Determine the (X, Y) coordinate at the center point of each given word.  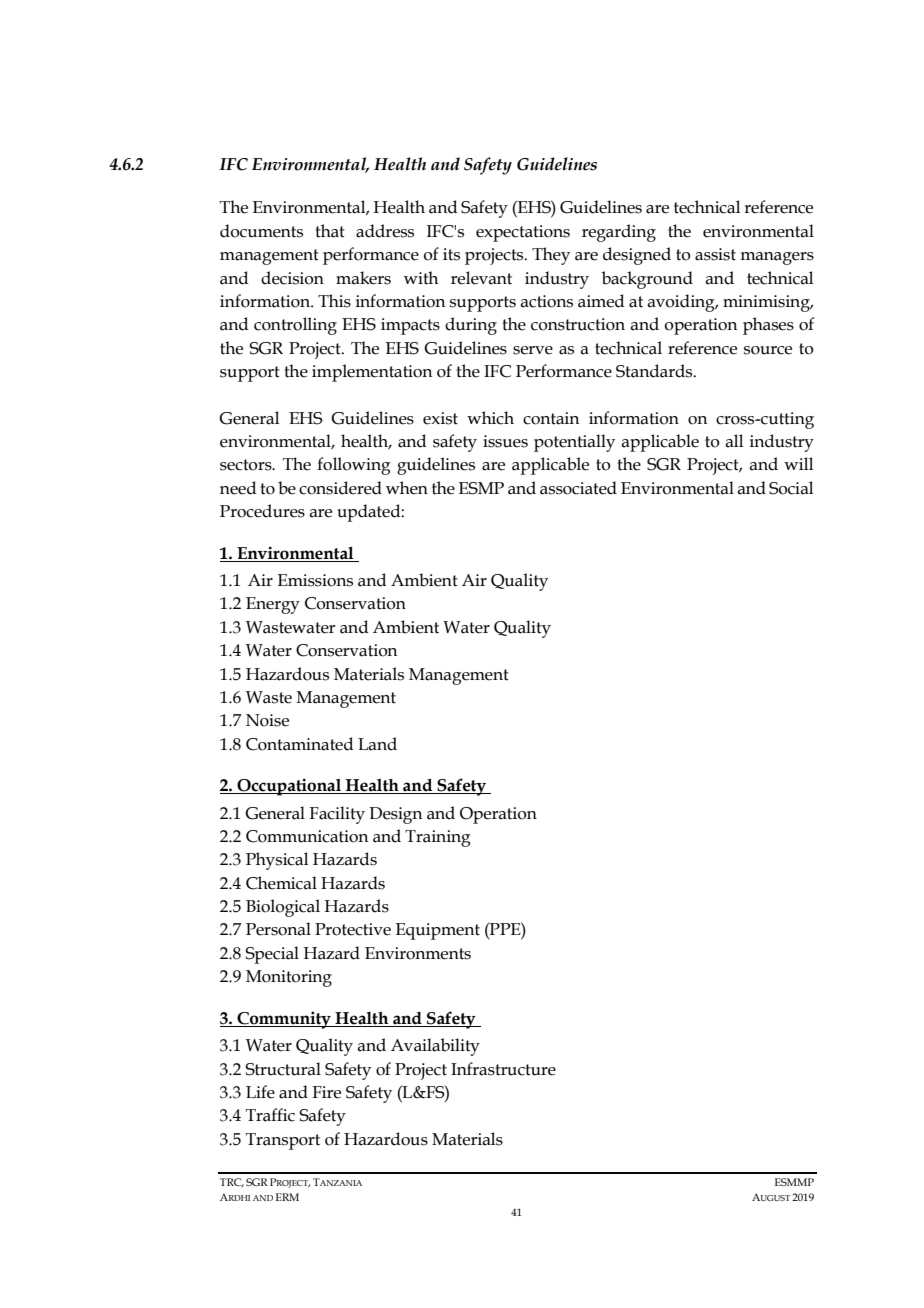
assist (715, 254)
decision (292, 278)
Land (377, 744)
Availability (435, 1047)
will (798, 463)
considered (340, 488)
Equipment (438, 931)
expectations (523, 233)
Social (791, 488)
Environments (418, 953)
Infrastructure (503, 1069)
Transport (283, 1141)
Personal (278, 929)
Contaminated (299, 744)
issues (505, 441)
